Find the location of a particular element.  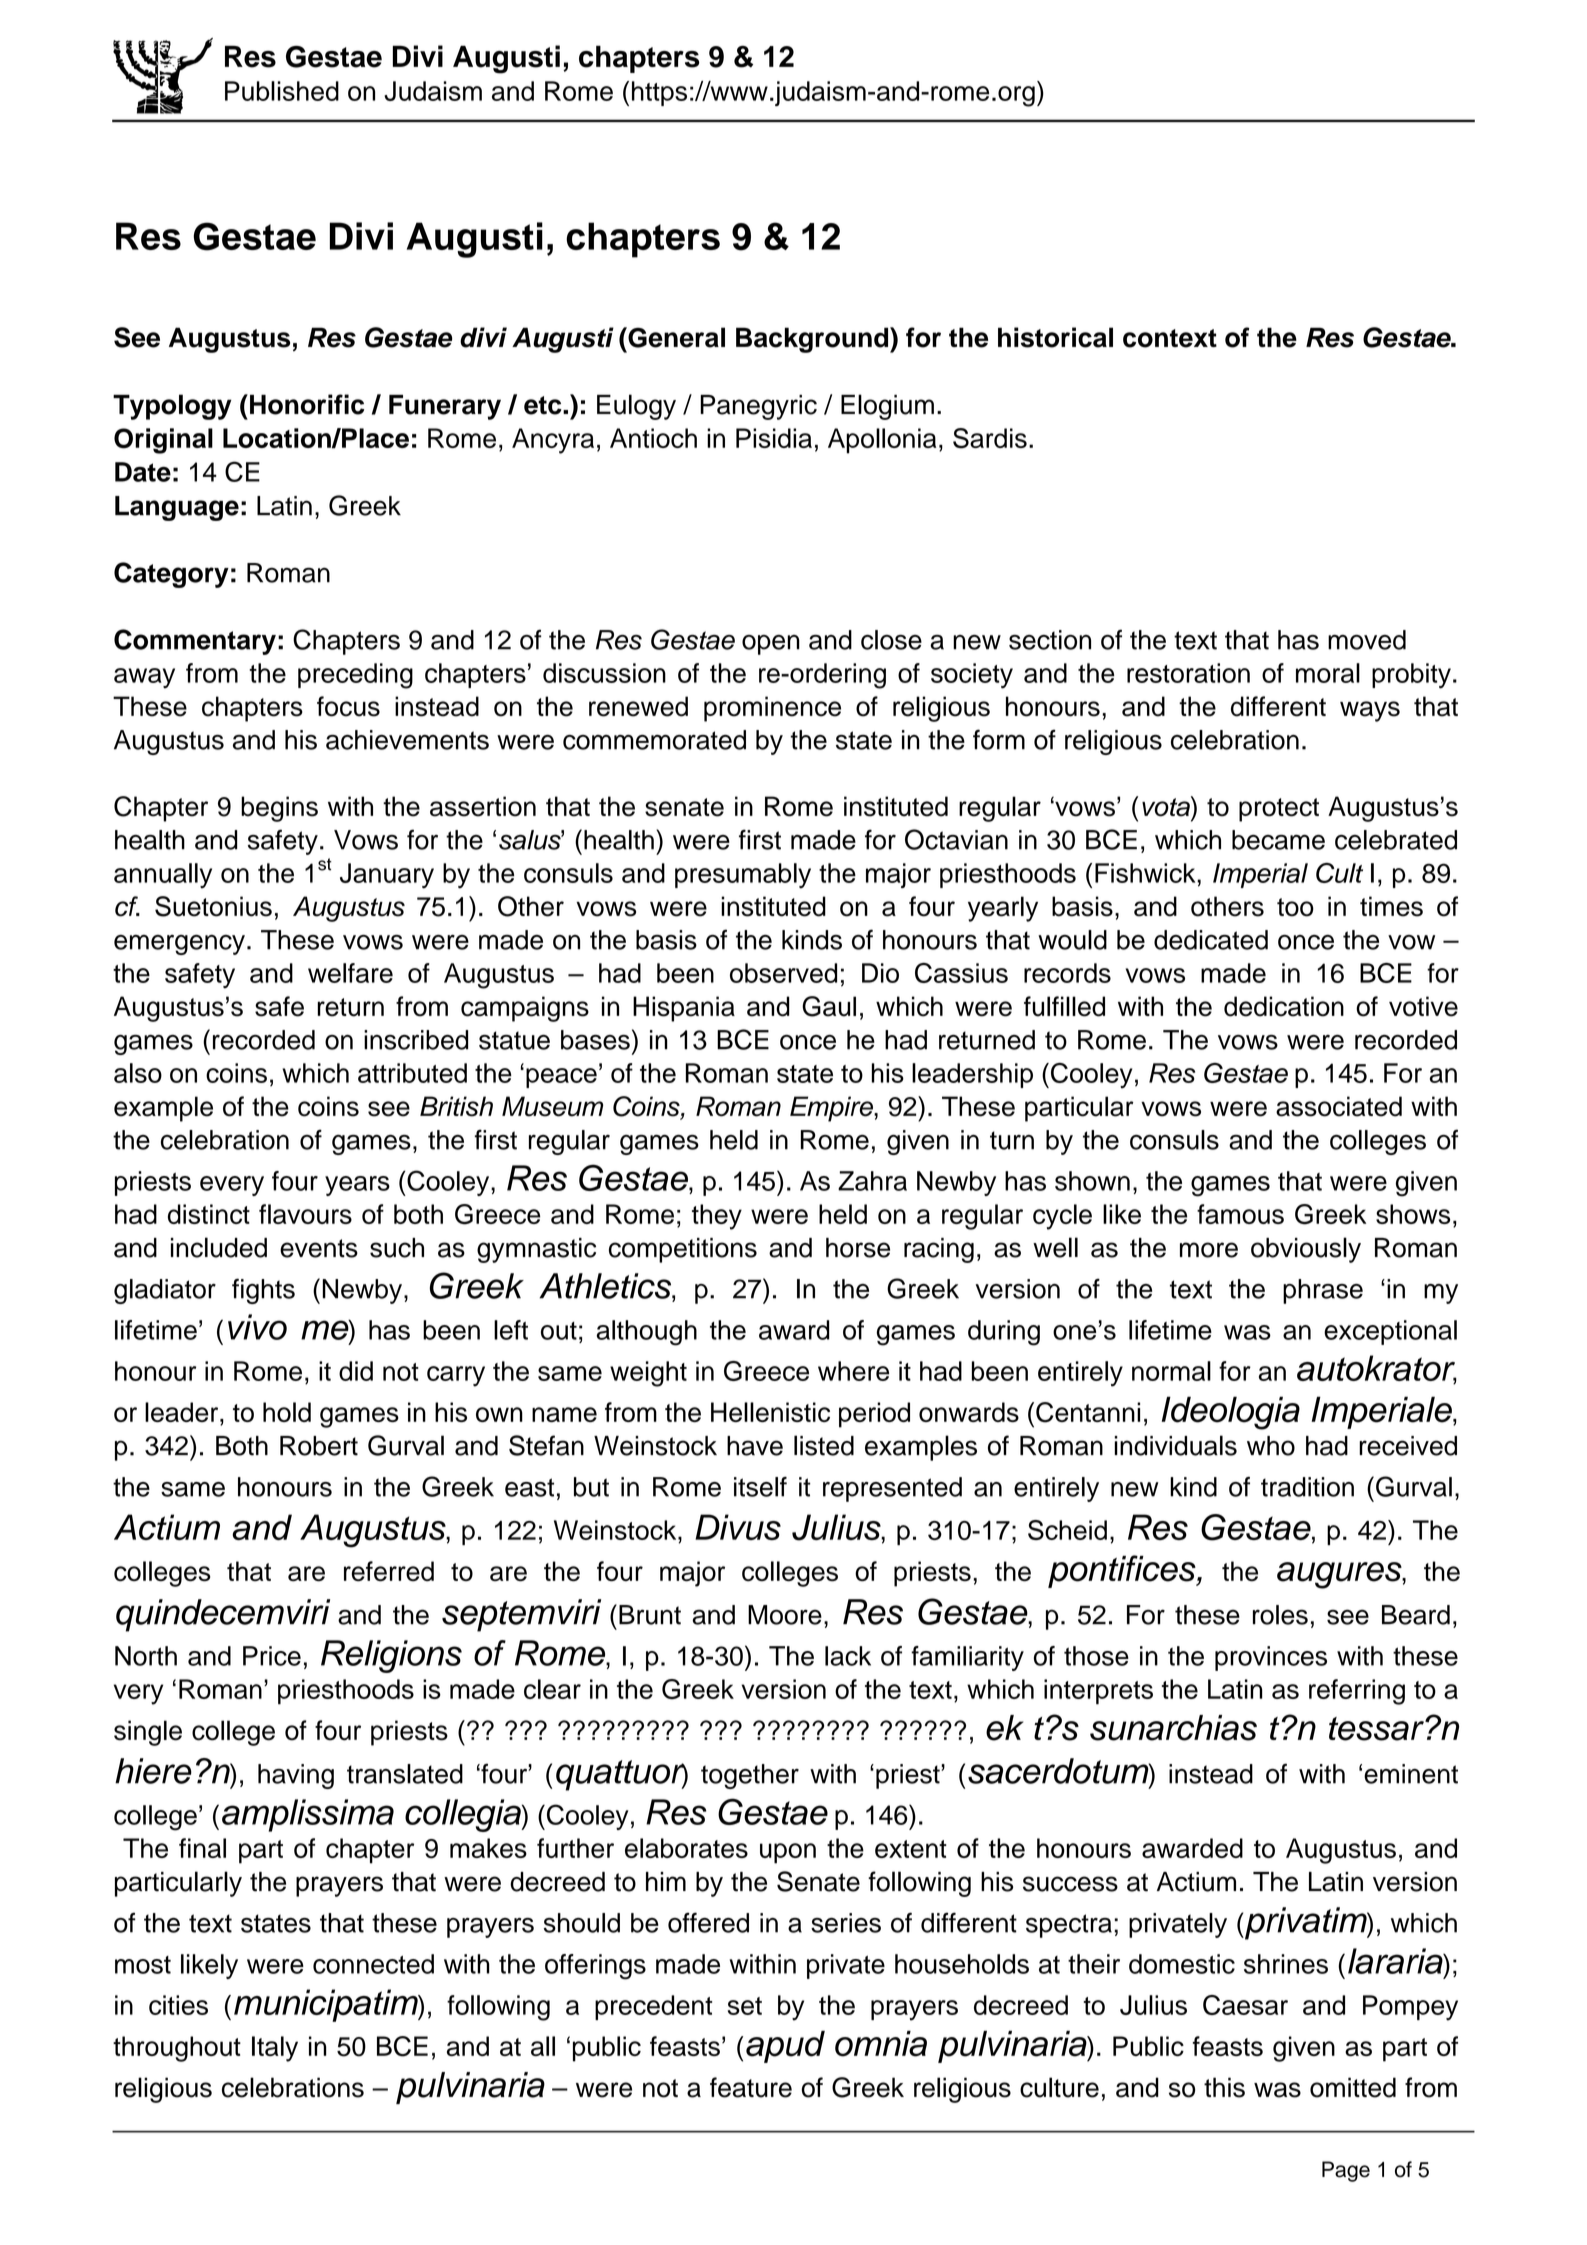

associated is located at coordinates (1339, 1106).
